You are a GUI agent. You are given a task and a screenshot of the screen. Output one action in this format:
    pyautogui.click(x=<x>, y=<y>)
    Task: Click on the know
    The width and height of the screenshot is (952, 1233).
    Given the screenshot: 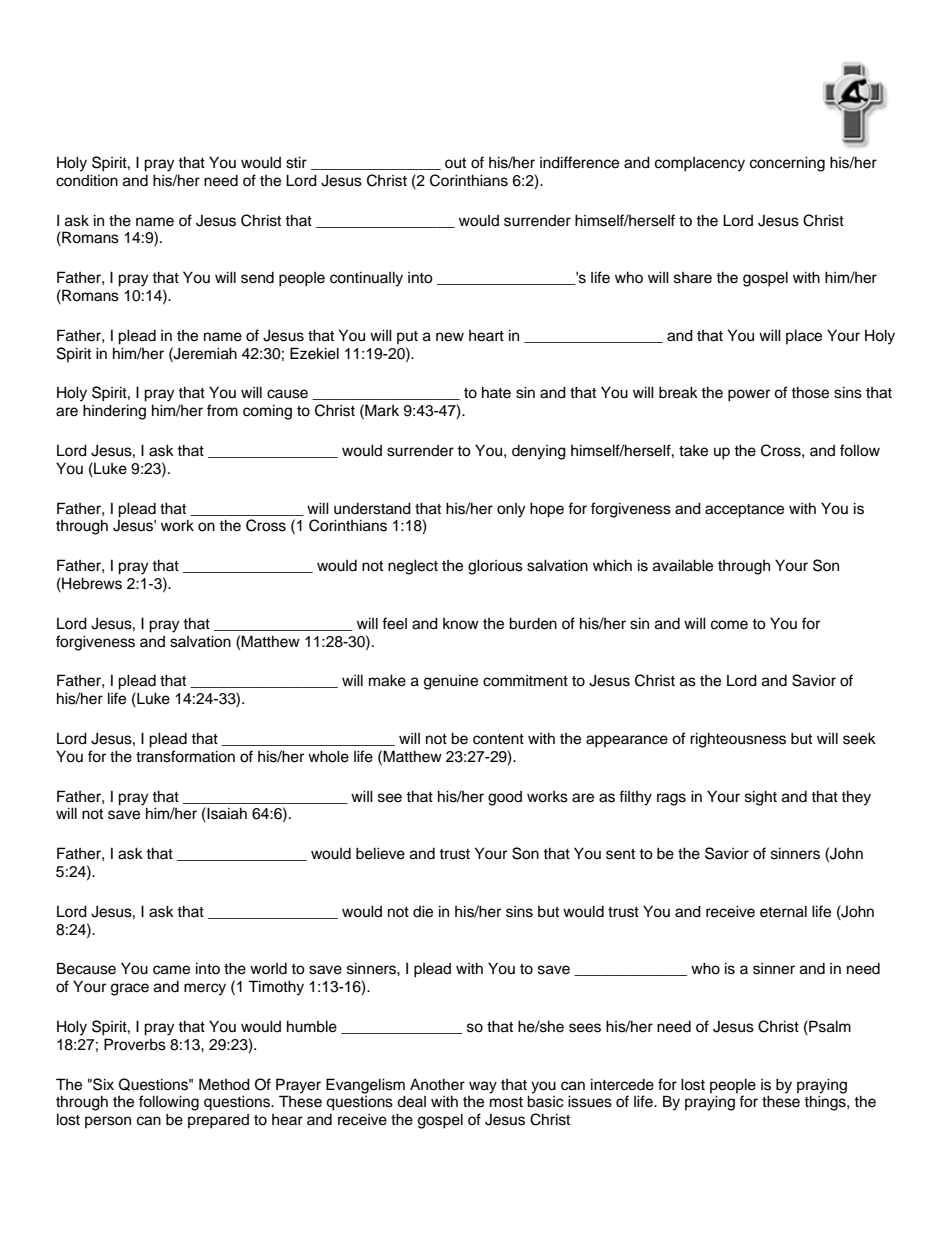 What is the action you would take?
    pyautogui.click(x=461, y=623)
